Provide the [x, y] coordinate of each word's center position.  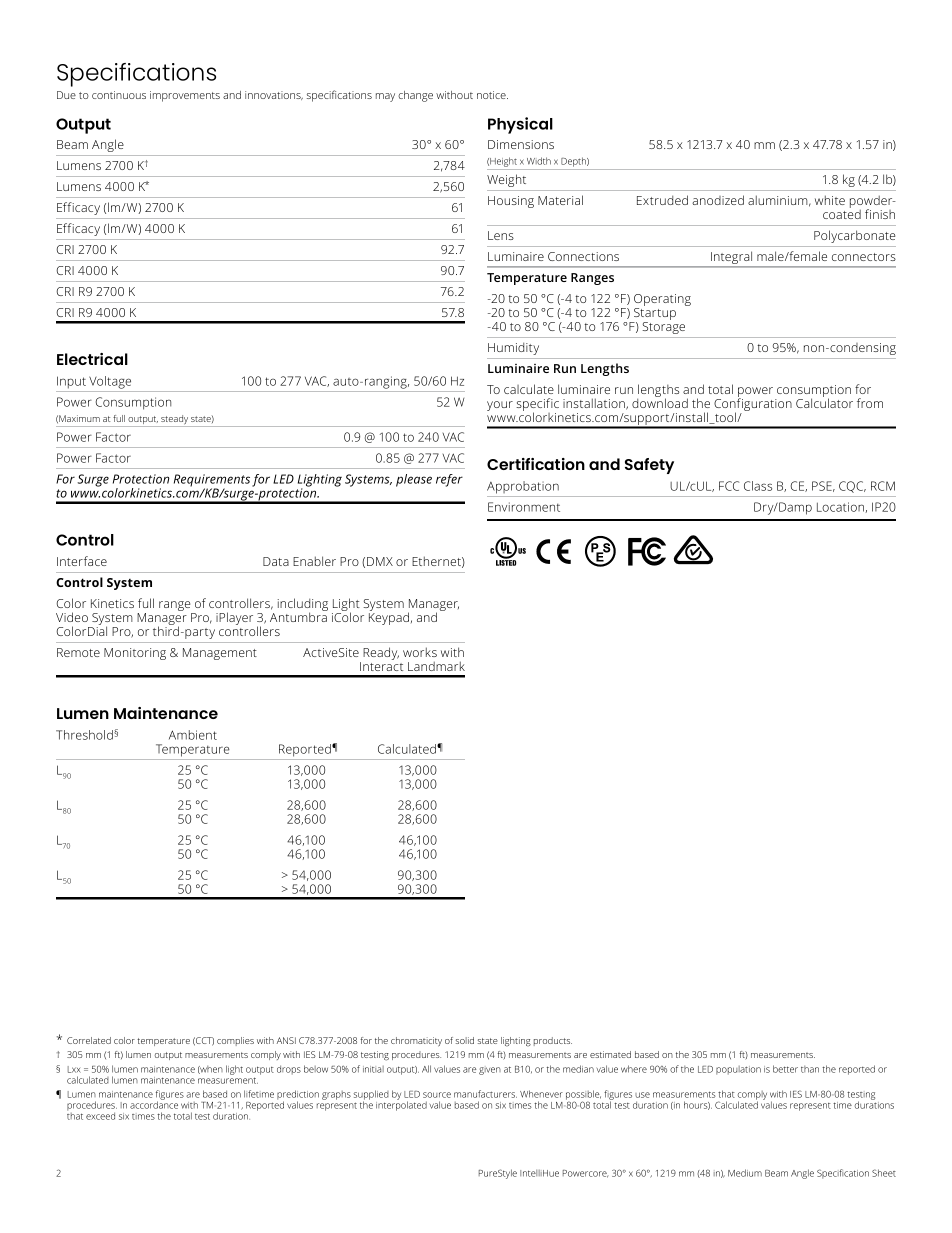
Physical [520, 125]
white [830, 200]
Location [840, 507]
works [420, 652]
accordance [154, 1104]
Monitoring [135, 654]
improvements [185, 96]
